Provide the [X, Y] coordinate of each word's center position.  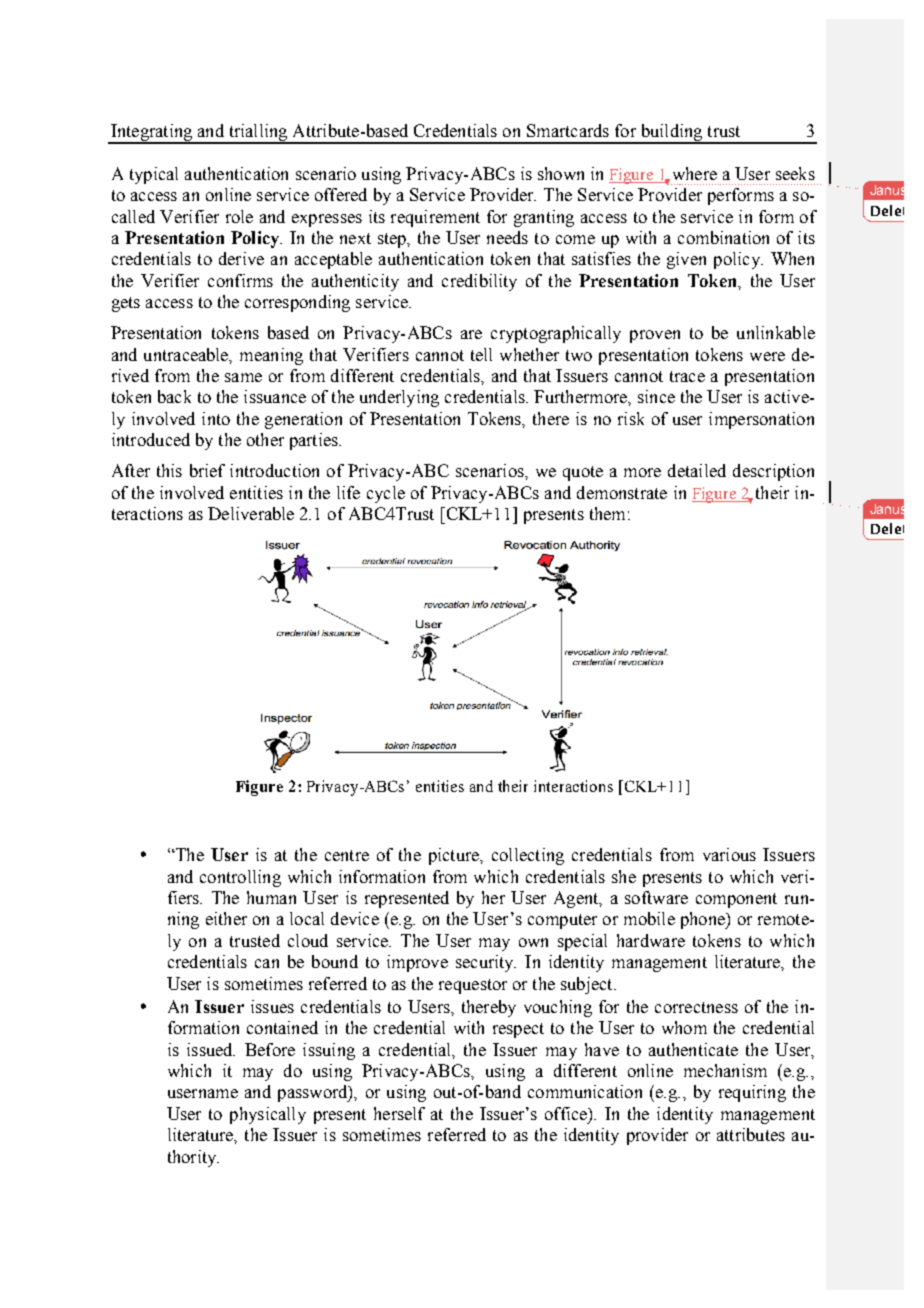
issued [211, 1049]
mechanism [725, 1070]
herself [399, 1113]
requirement [435, 218]
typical [154, 175]
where [693, 174]
